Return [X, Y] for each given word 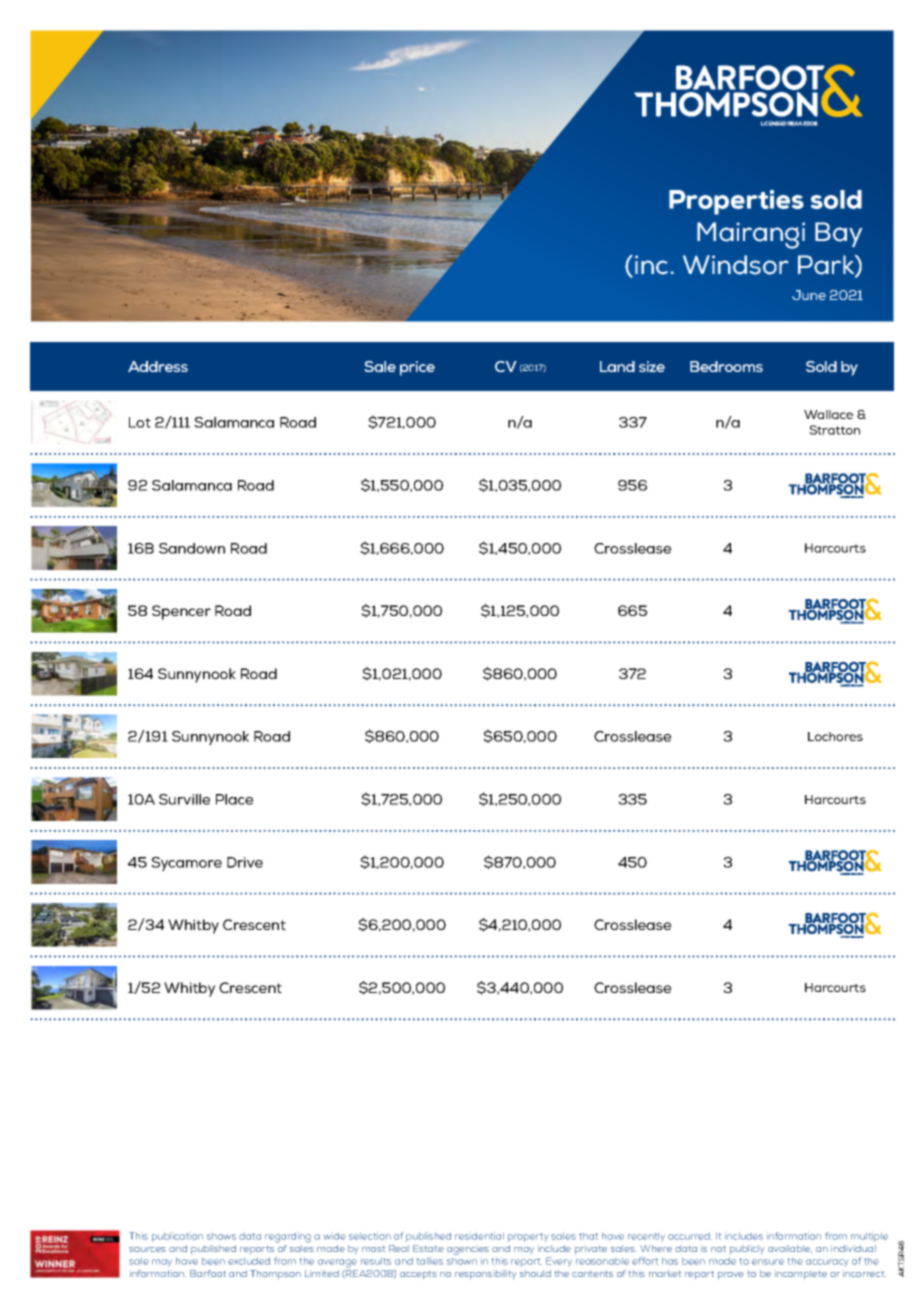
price [417, 368]
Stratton [834, 430]
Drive [245, 862]
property [528, 1237]
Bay [838, 234]
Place [234, 799]
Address [158, 366]
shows [221, 1236]
